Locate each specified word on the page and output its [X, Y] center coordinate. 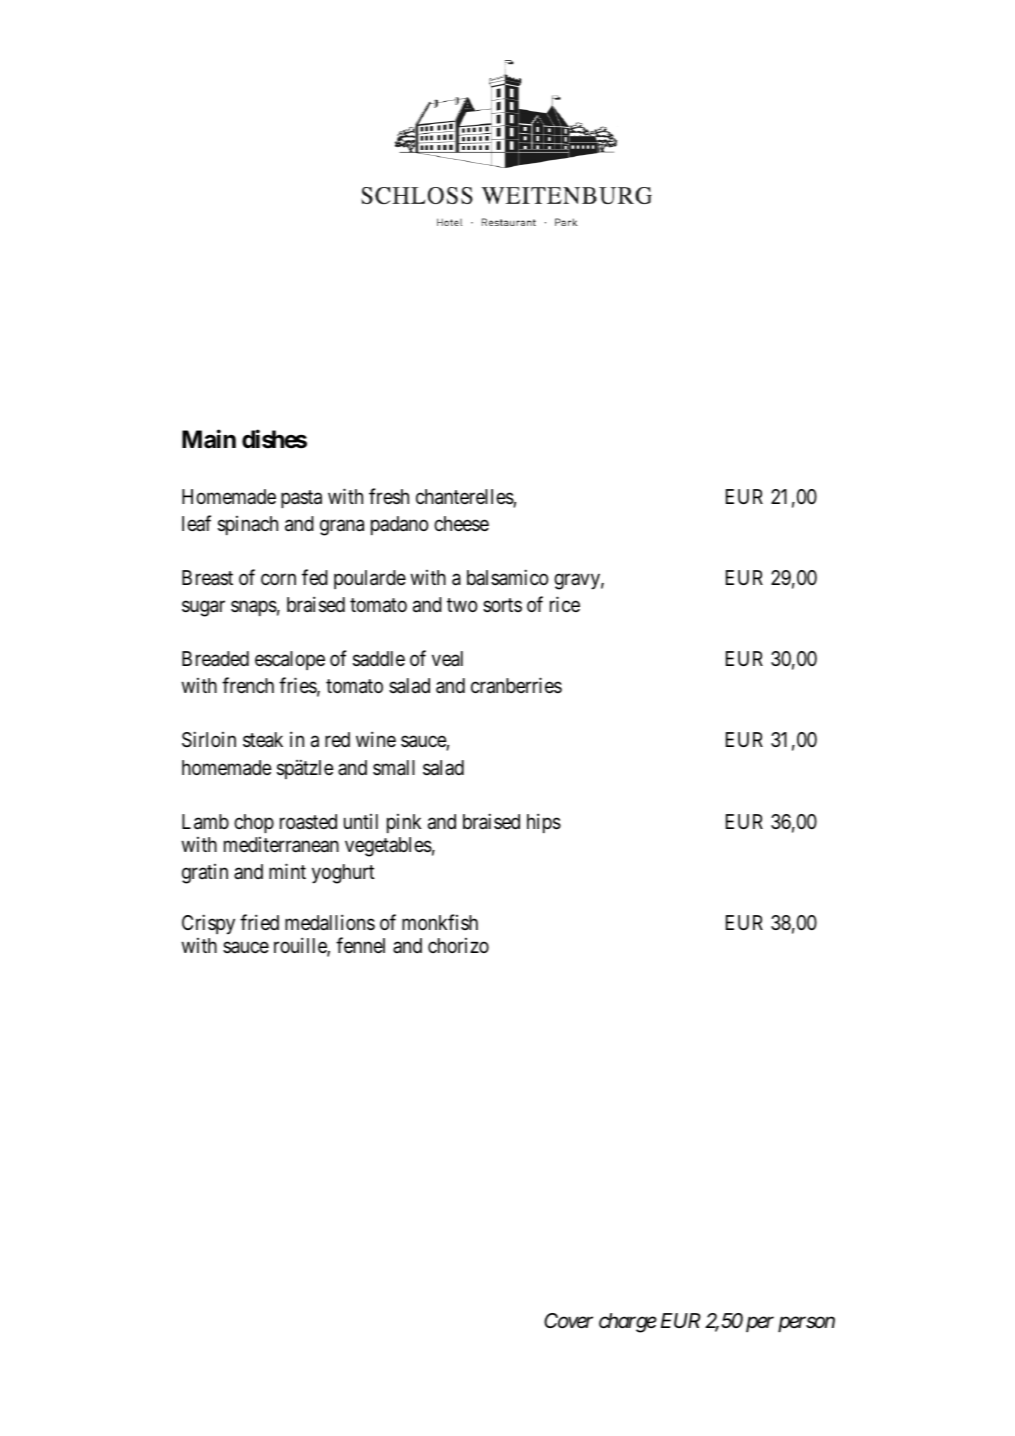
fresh [389, 496]
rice [565, 604]
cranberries [516, 685]
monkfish [440, 922]
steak [263, 740]
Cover [568, 1321]
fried [259, 922]
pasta [301, 499]
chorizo [458, 945]
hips [544, 823]
